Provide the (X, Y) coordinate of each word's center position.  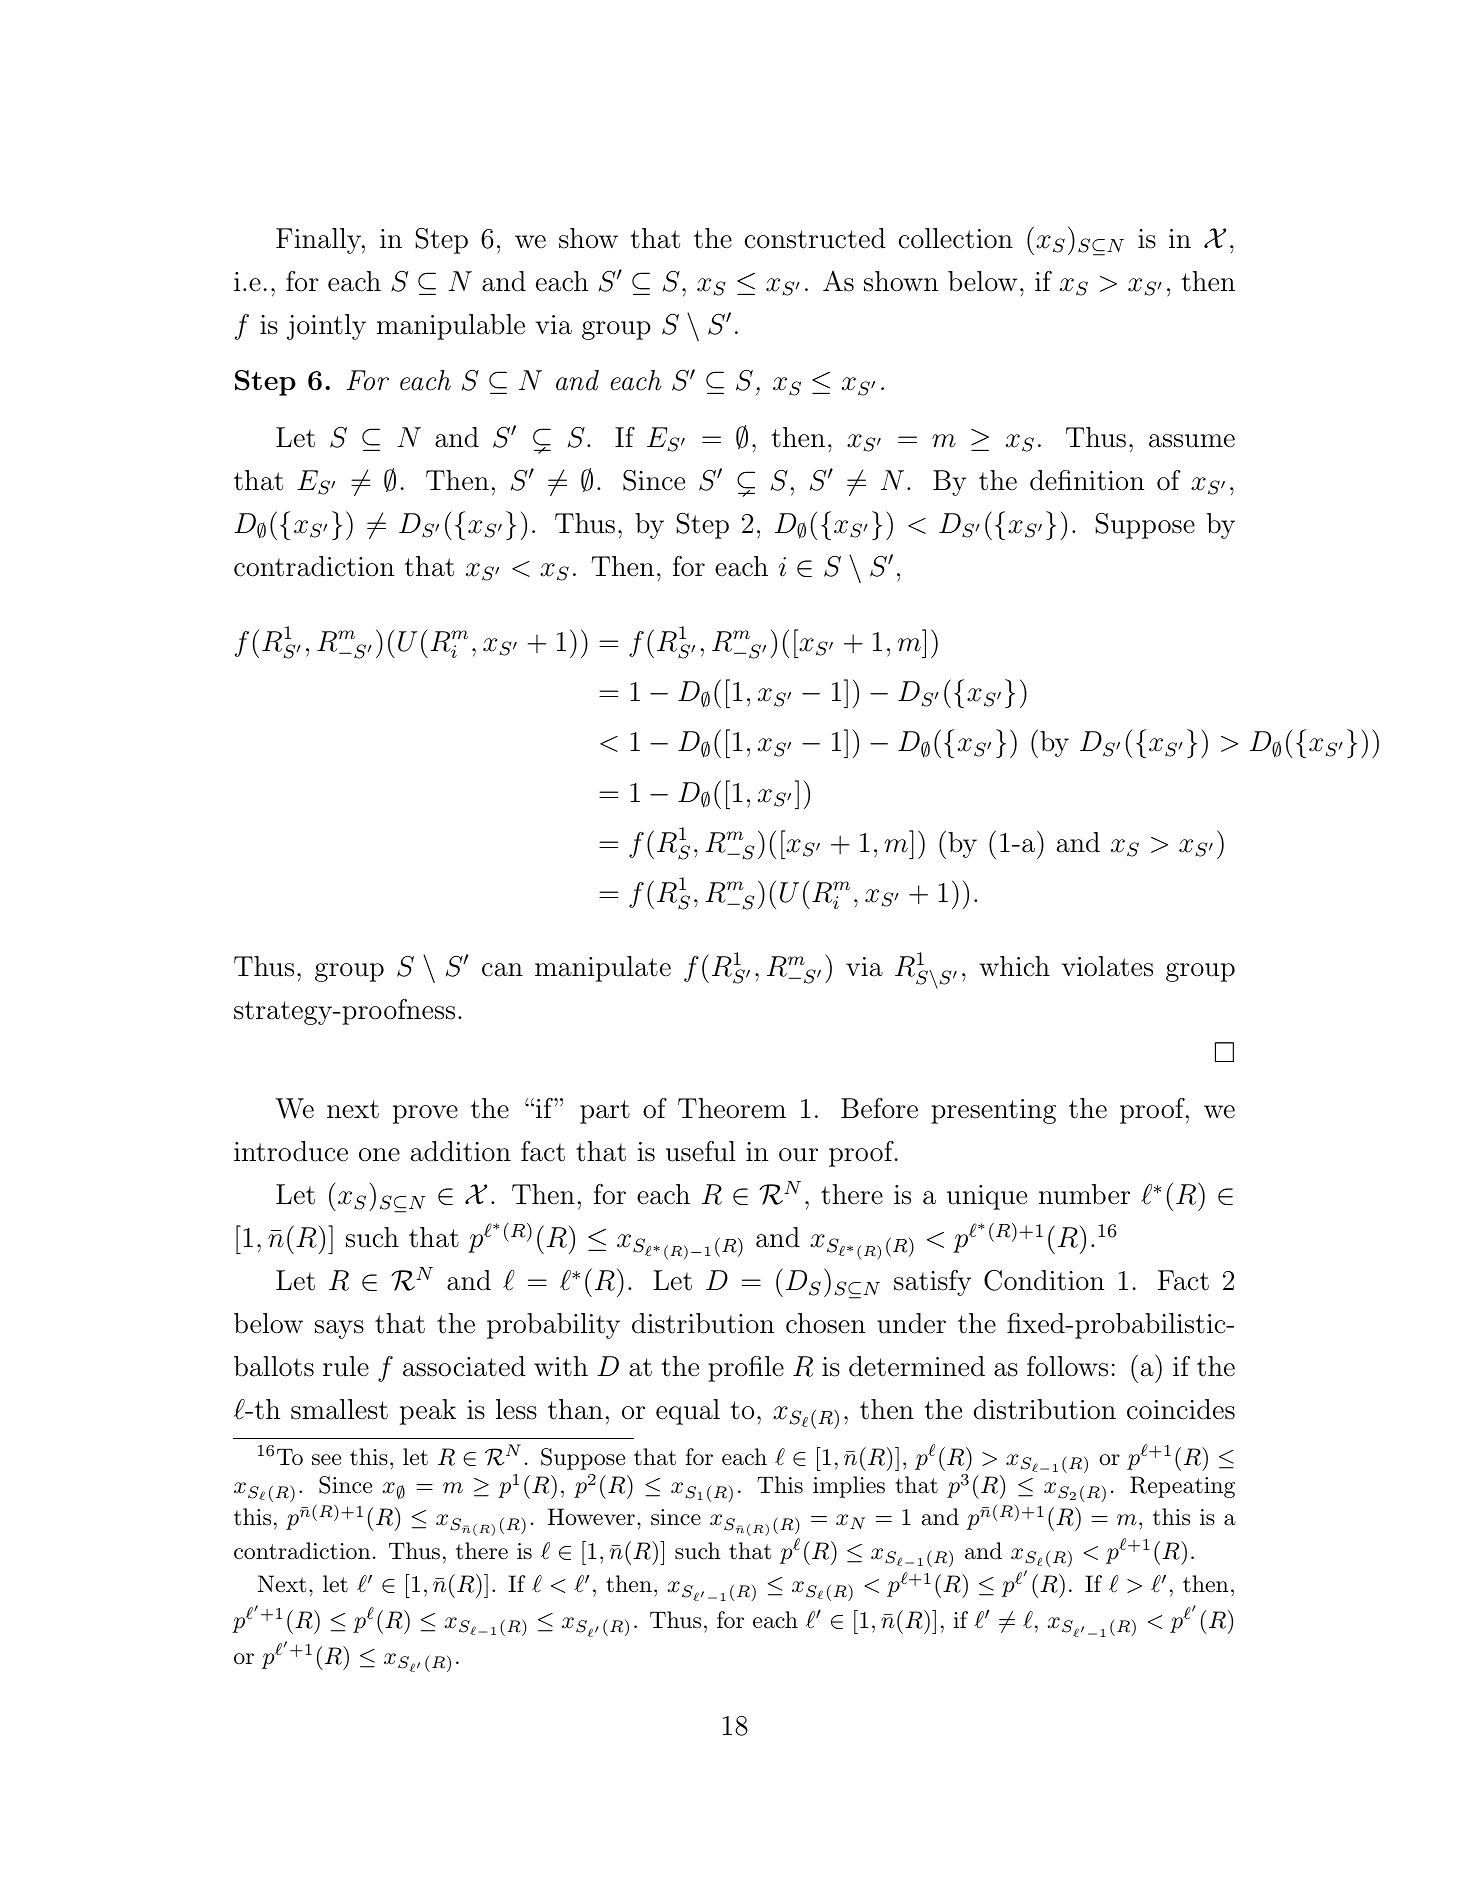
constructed (815, 238)
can (502, 970)
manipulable (451, 327)
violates (1107, 966)
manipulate (603, 969)
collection (956, 238)
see (326, 1460)
